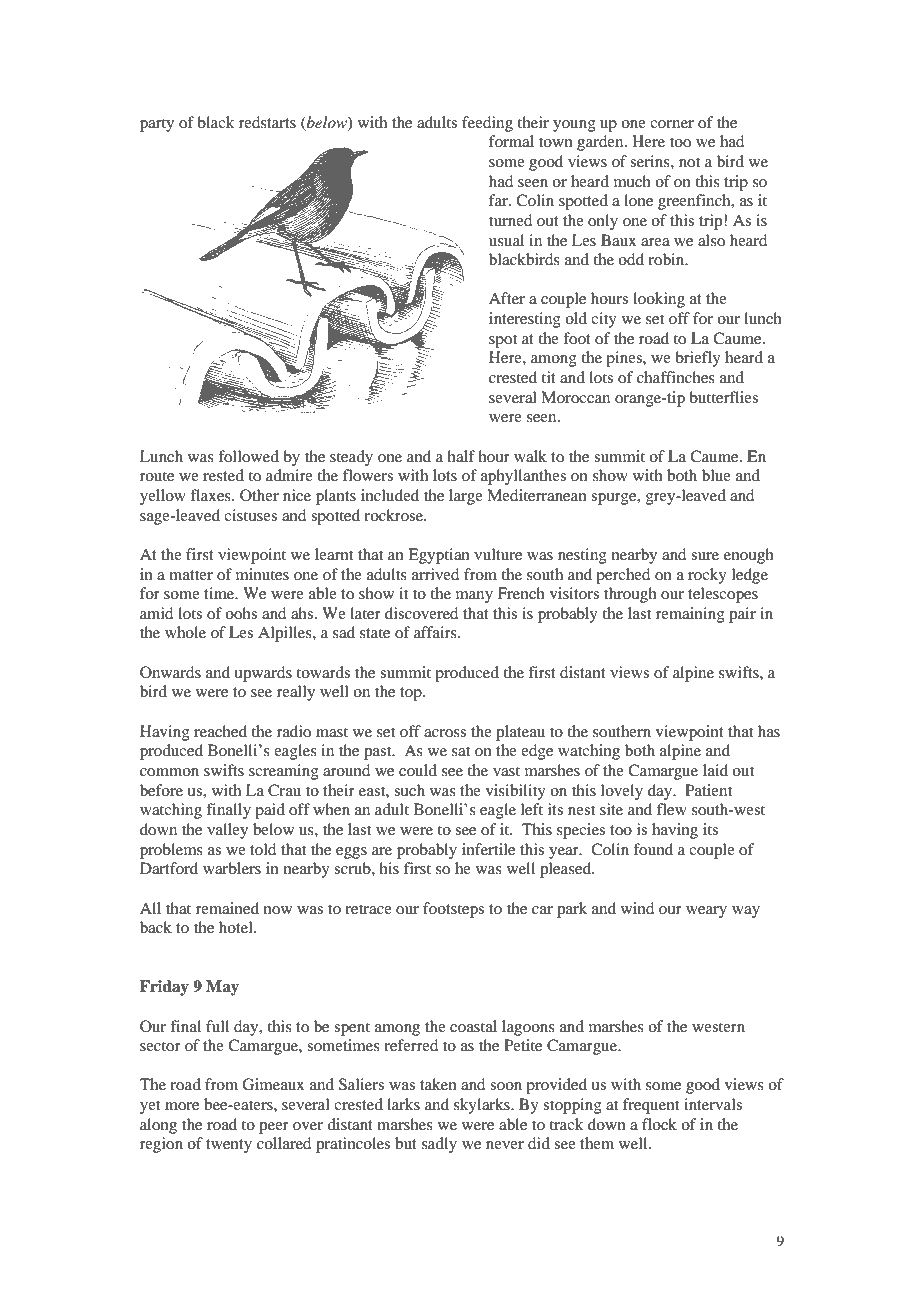 Image resolution: width=924 pixels, height=1308 pixels. Describe the element at coordinates (185, 632) in the page. I see `whole` at that location.
